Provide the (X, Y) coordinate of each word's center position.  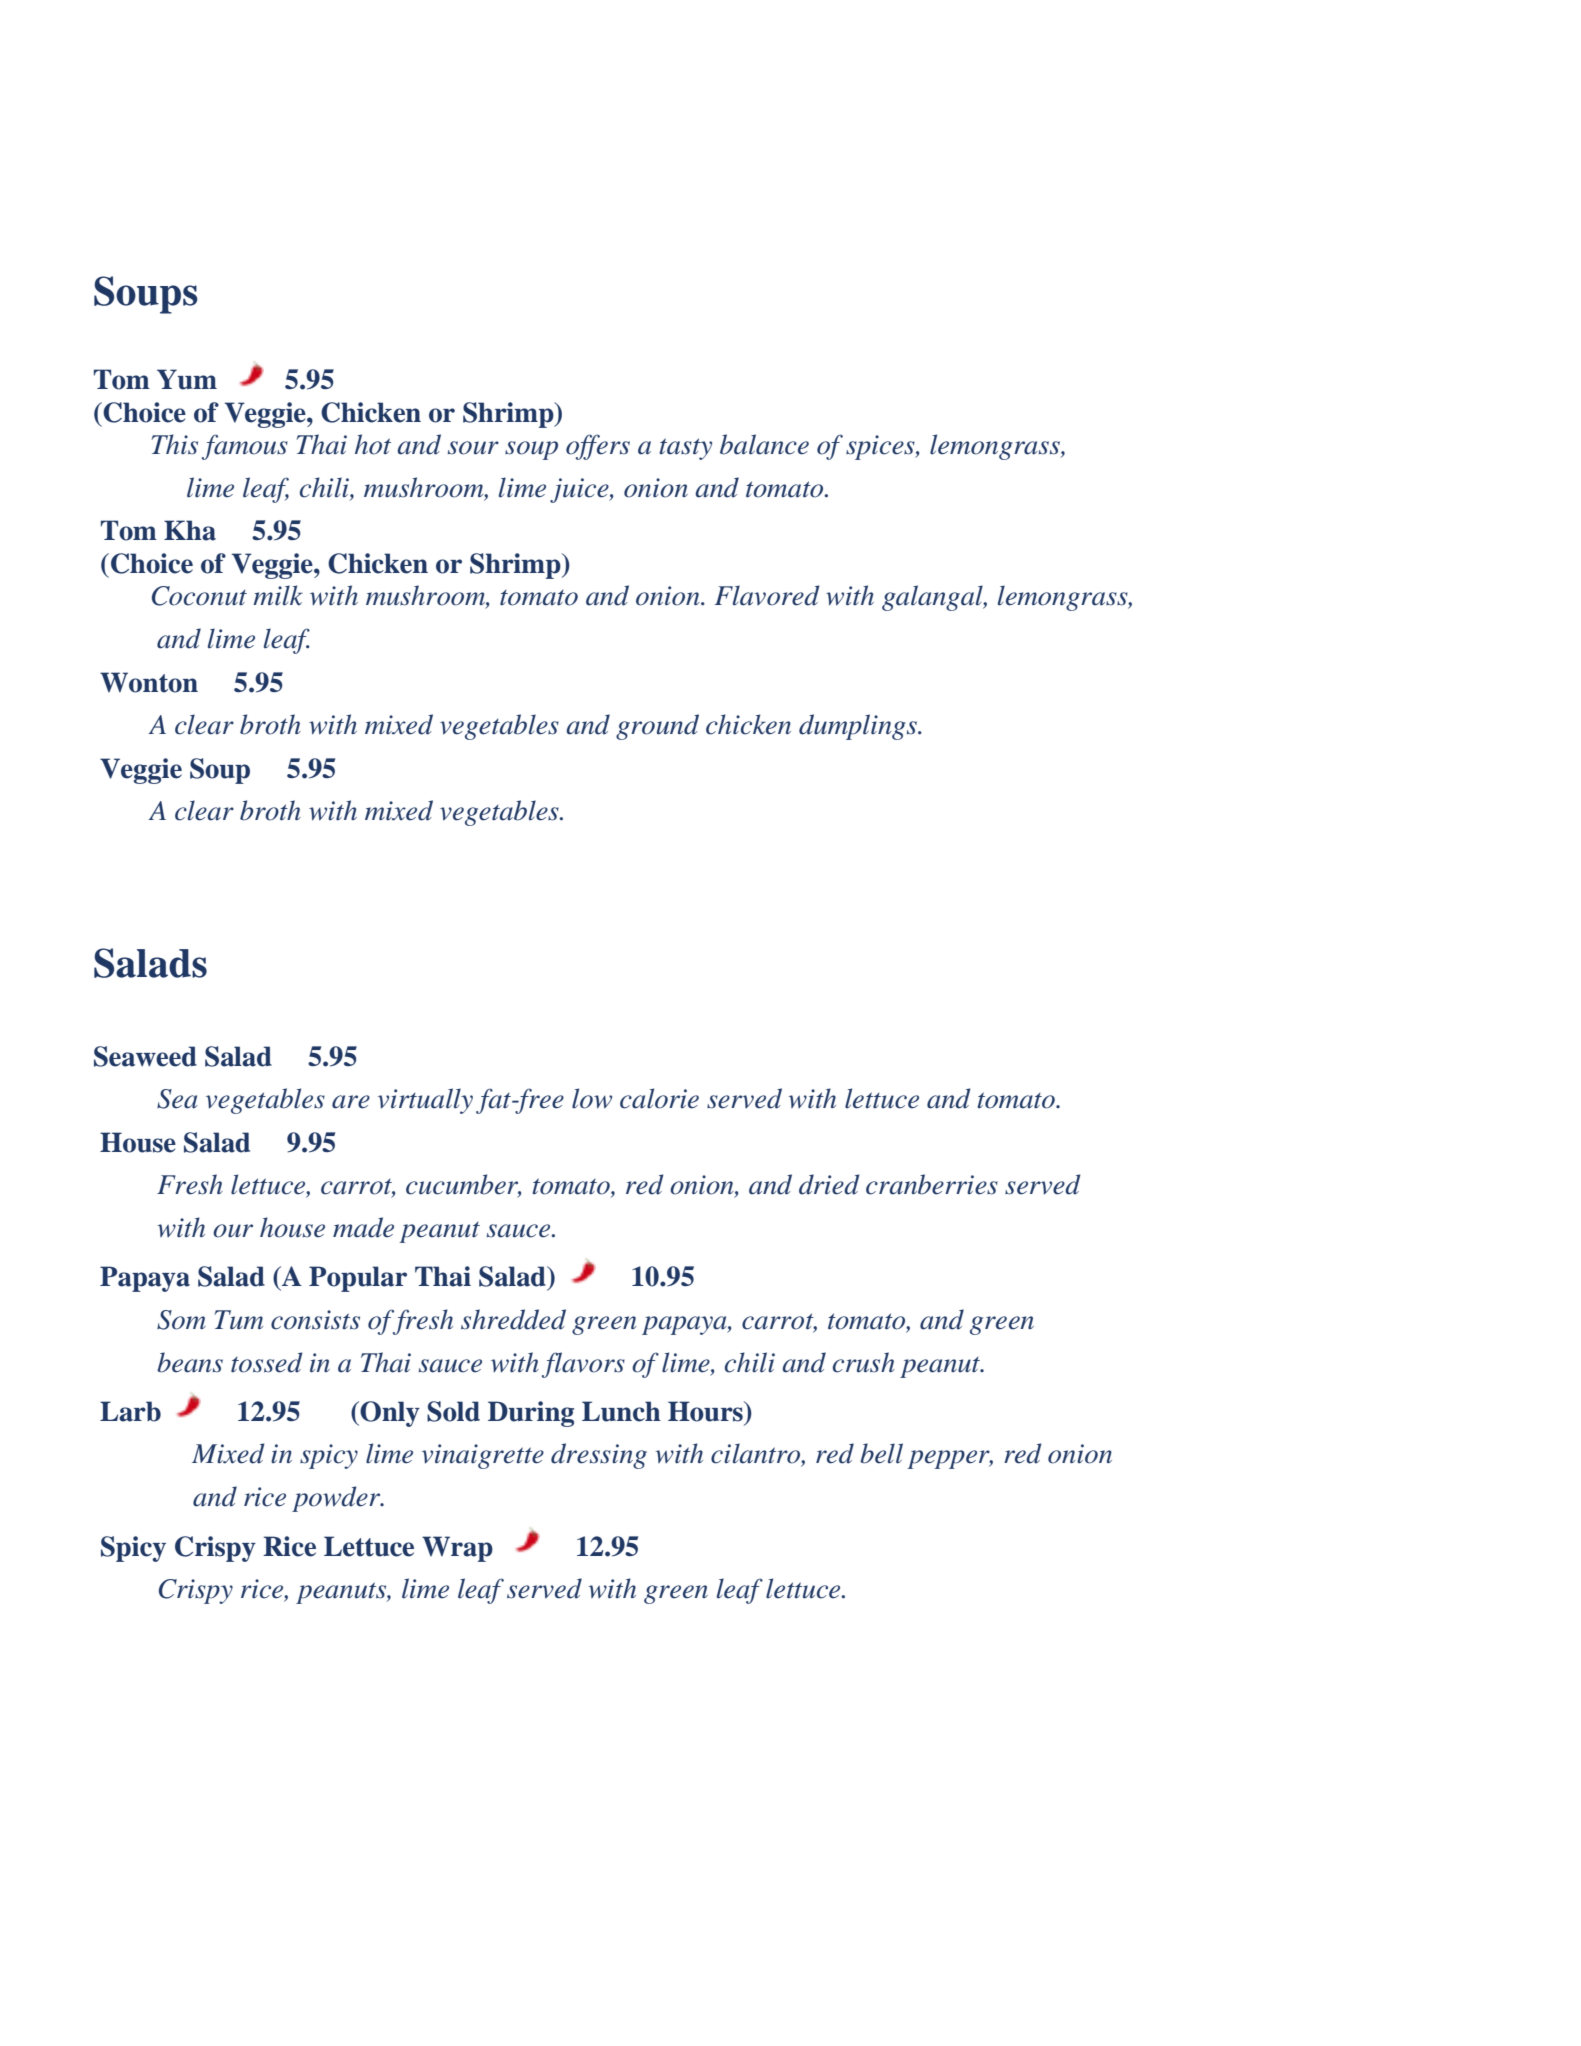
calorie (659, 1098)
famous (245, 447)
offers (598, 447)
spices (881, 447)
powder (337, 1499)
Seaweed (145, 1056)
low (592, 1098)
